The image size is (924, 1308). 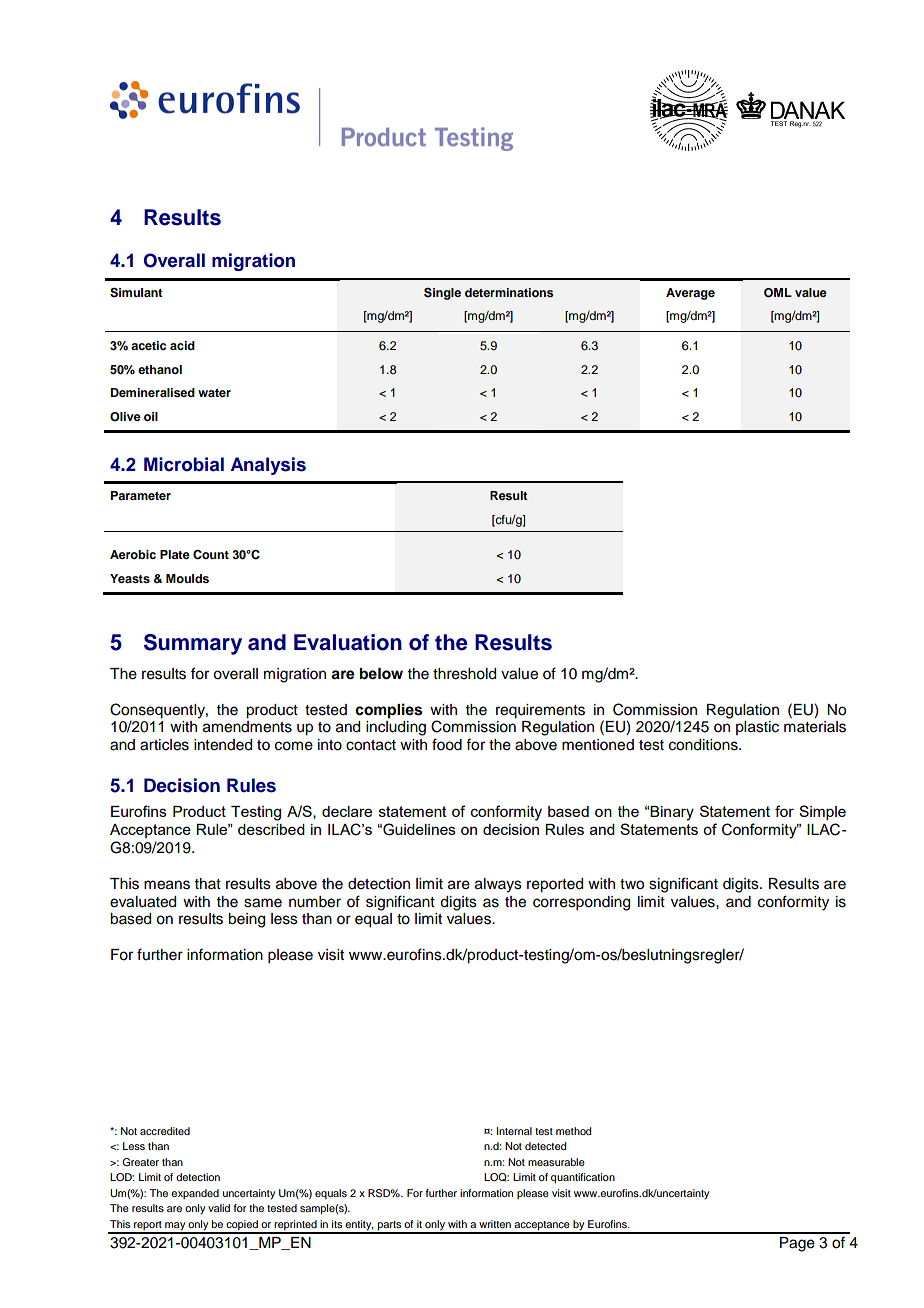 What do you see at coordinates (704, 745) in the screenshot?
I see `conditions` at bounding box center [704, 745].
